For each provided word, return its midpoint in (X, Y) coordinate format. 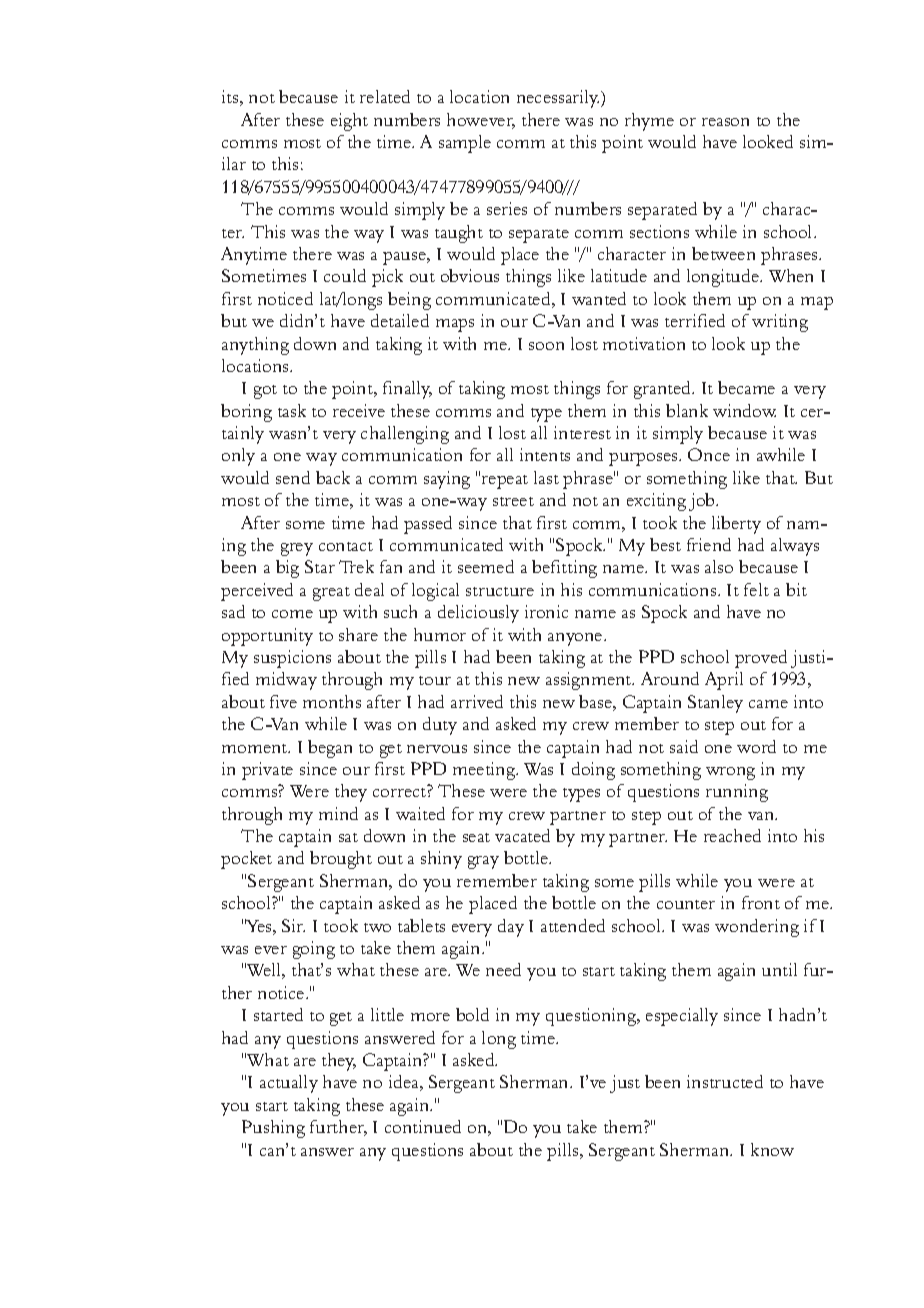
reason (725, 122)
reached (732, 835)
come (292, 614)
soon (546, 346)
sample (465, 144)
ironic (546, 611)
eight (349, 122)
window (744, 410)
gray (483, 862)
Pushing (273, 1129)
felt (756, 589)
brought (341, 860)
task (292, 410)
